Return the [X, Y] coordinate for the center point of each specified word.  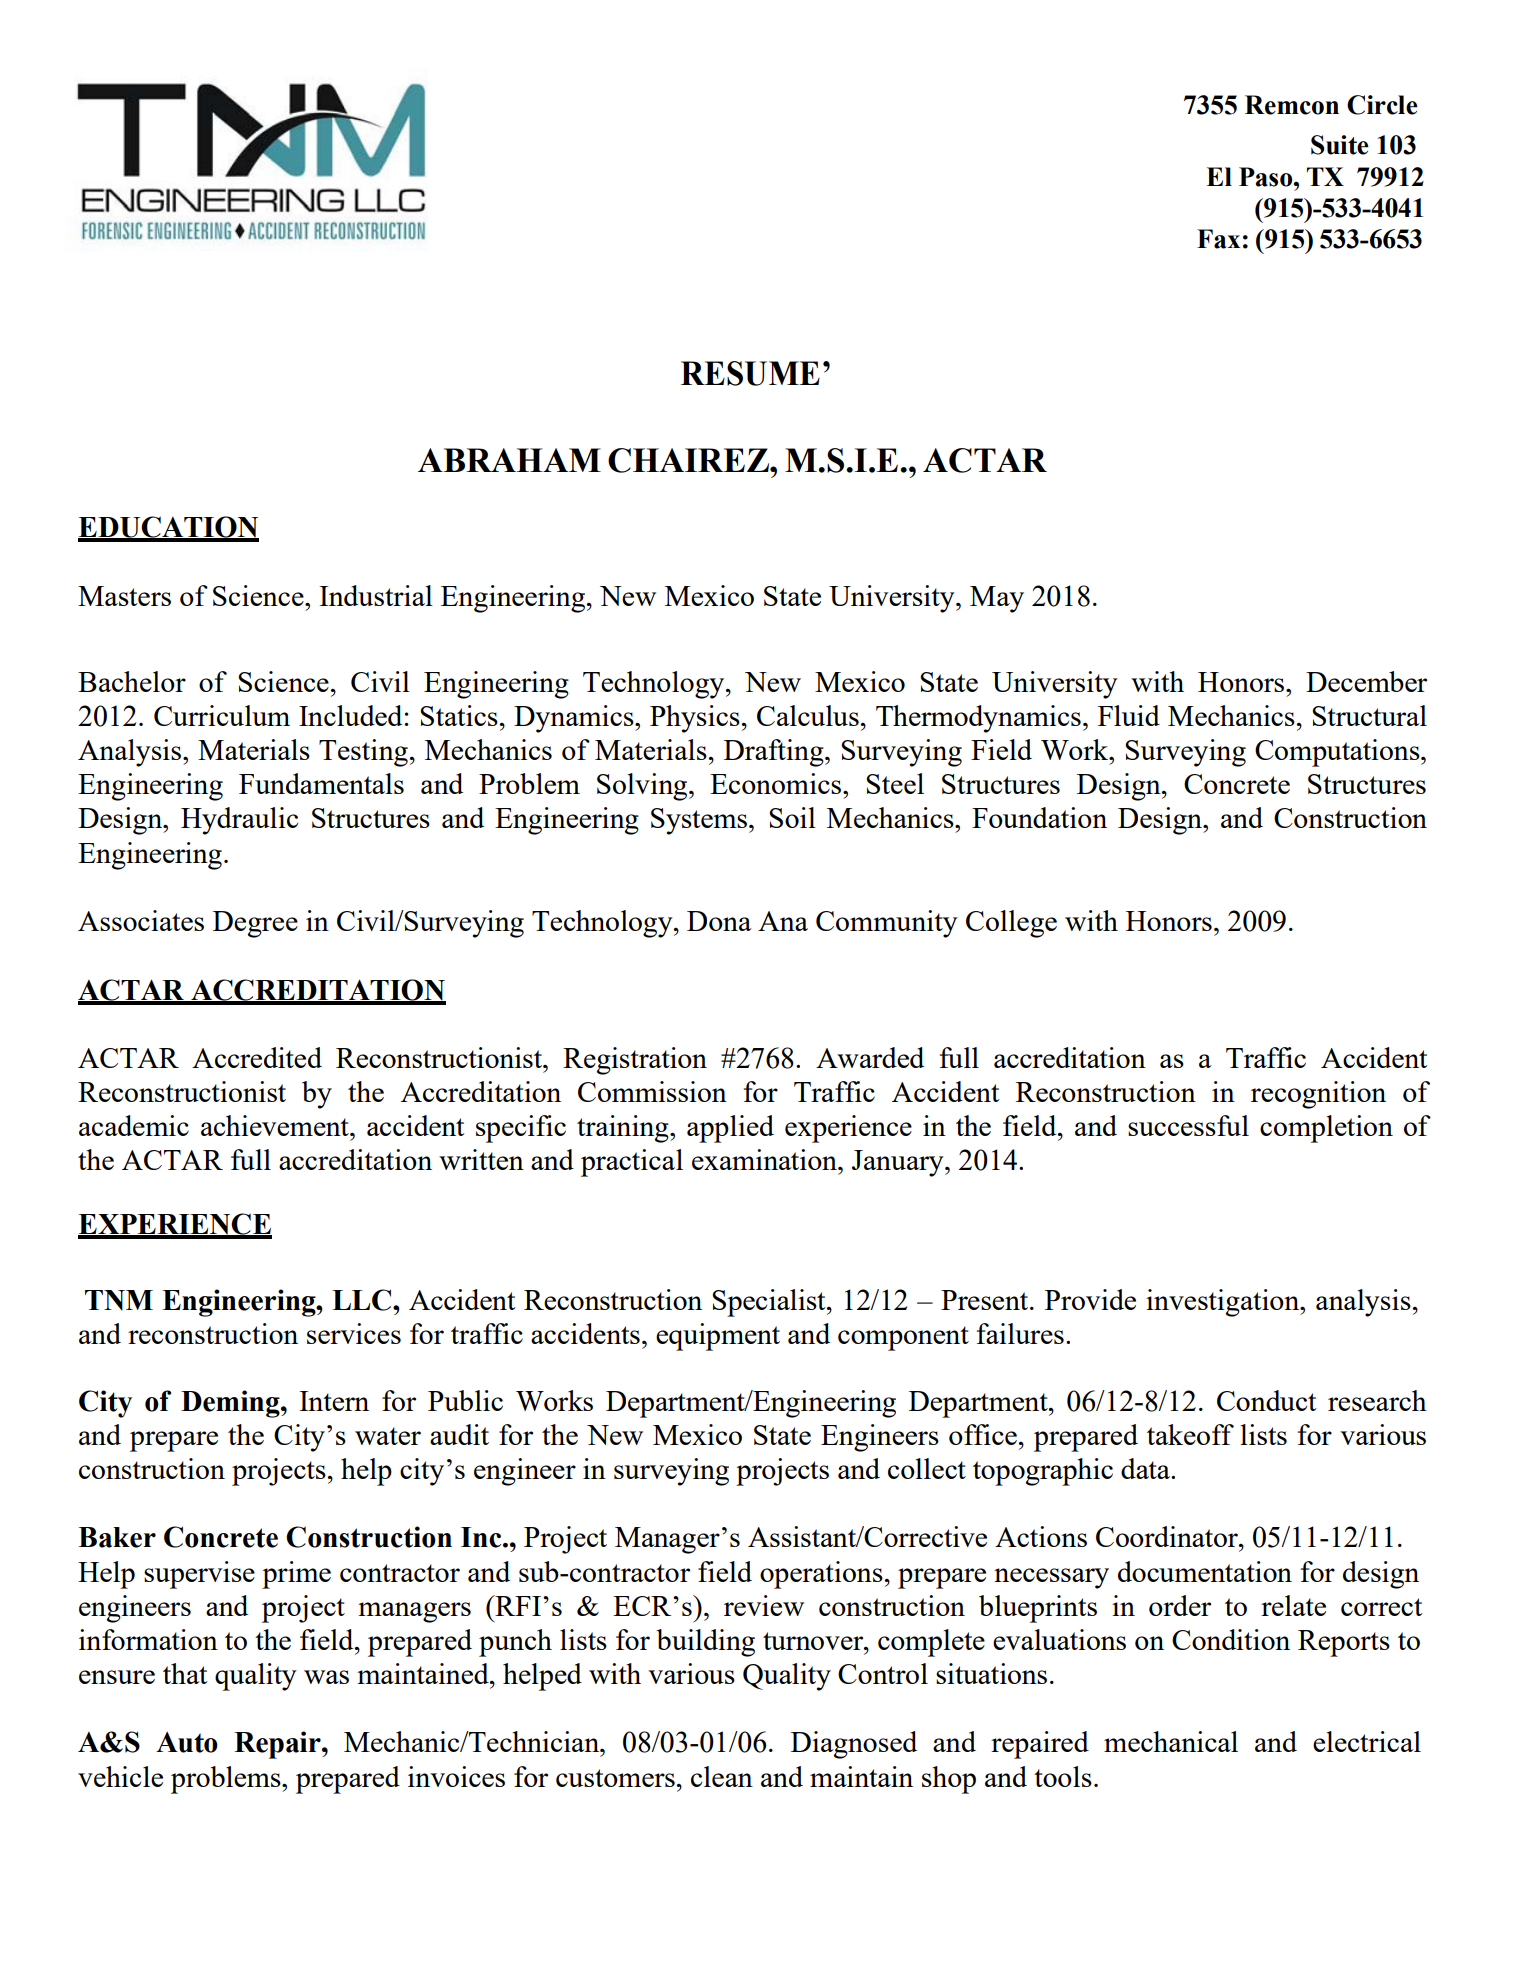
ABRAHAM [509, 460]
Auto [187, 1742]
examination [765, 1159]
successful [1188, 1125]
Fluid [1129, 715]
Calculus [808, 715]
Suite [1340, 145]
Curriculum [222, 715]
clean [722, 1776]
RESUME [750, 373]
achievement [276, 1125]
